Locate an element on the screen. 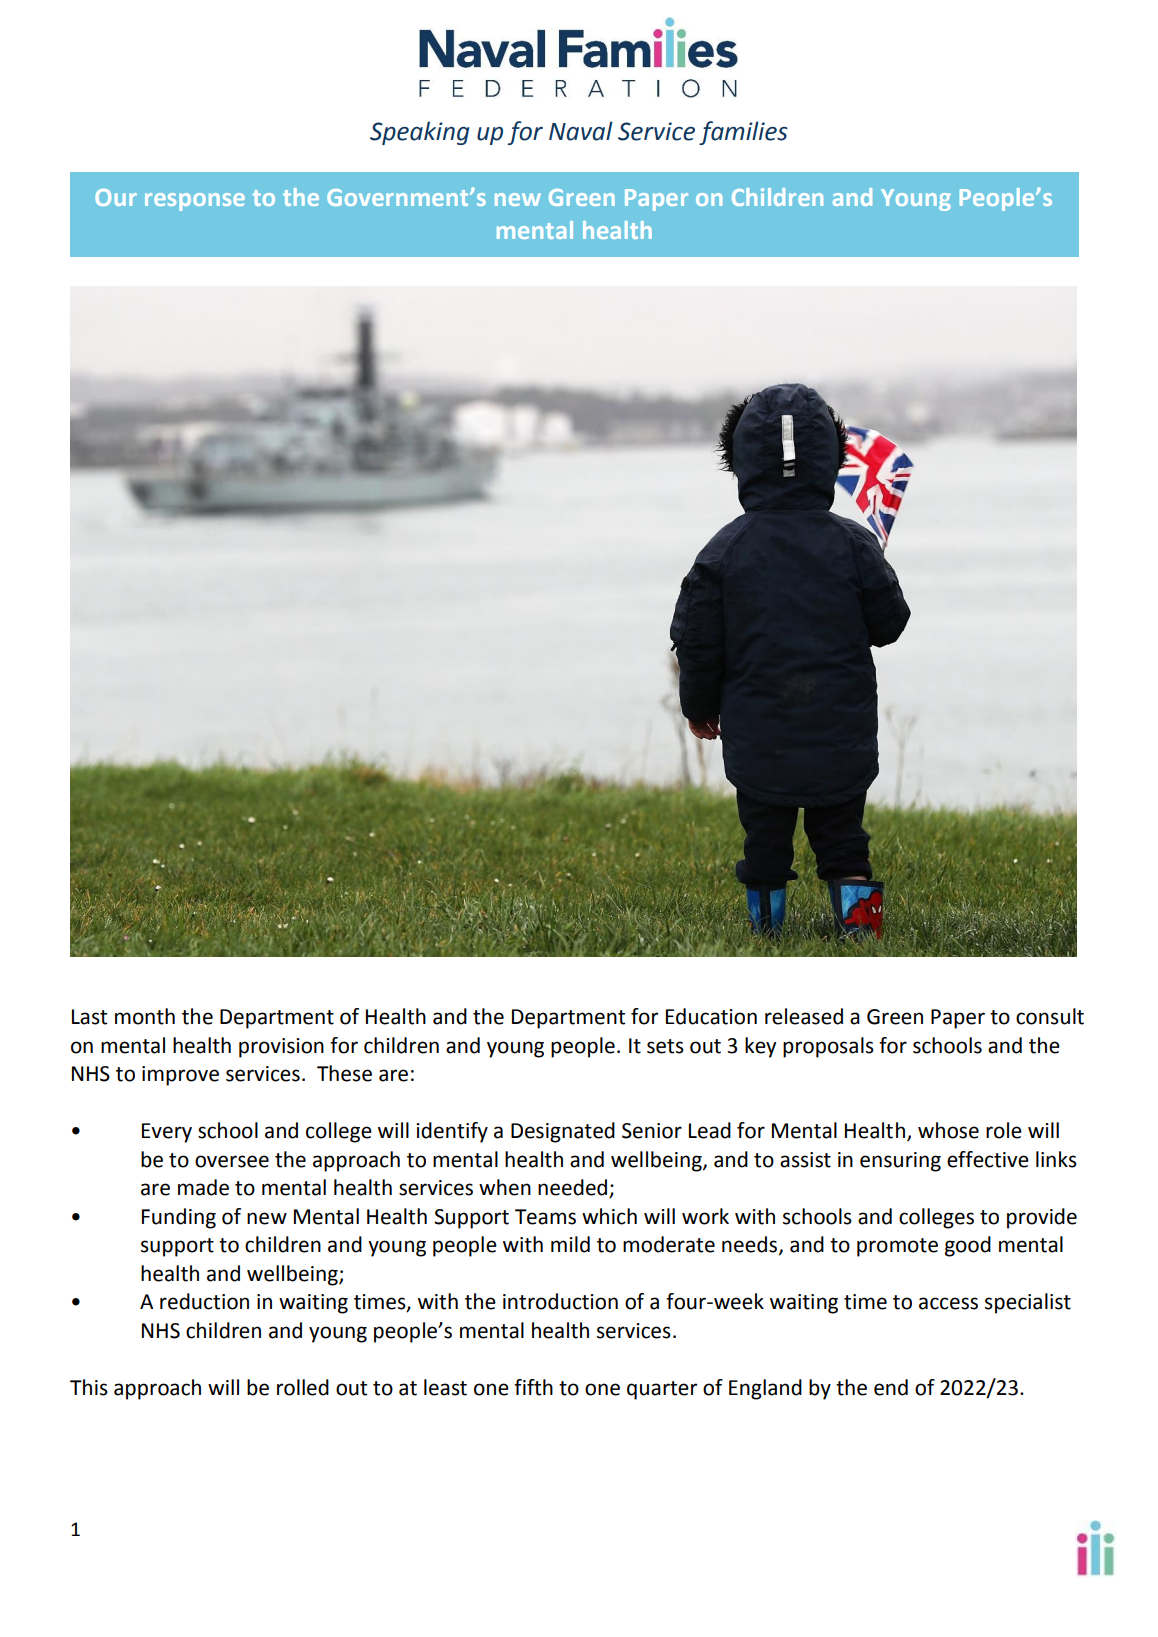  consult is located at coordinates (1050, 1016).
